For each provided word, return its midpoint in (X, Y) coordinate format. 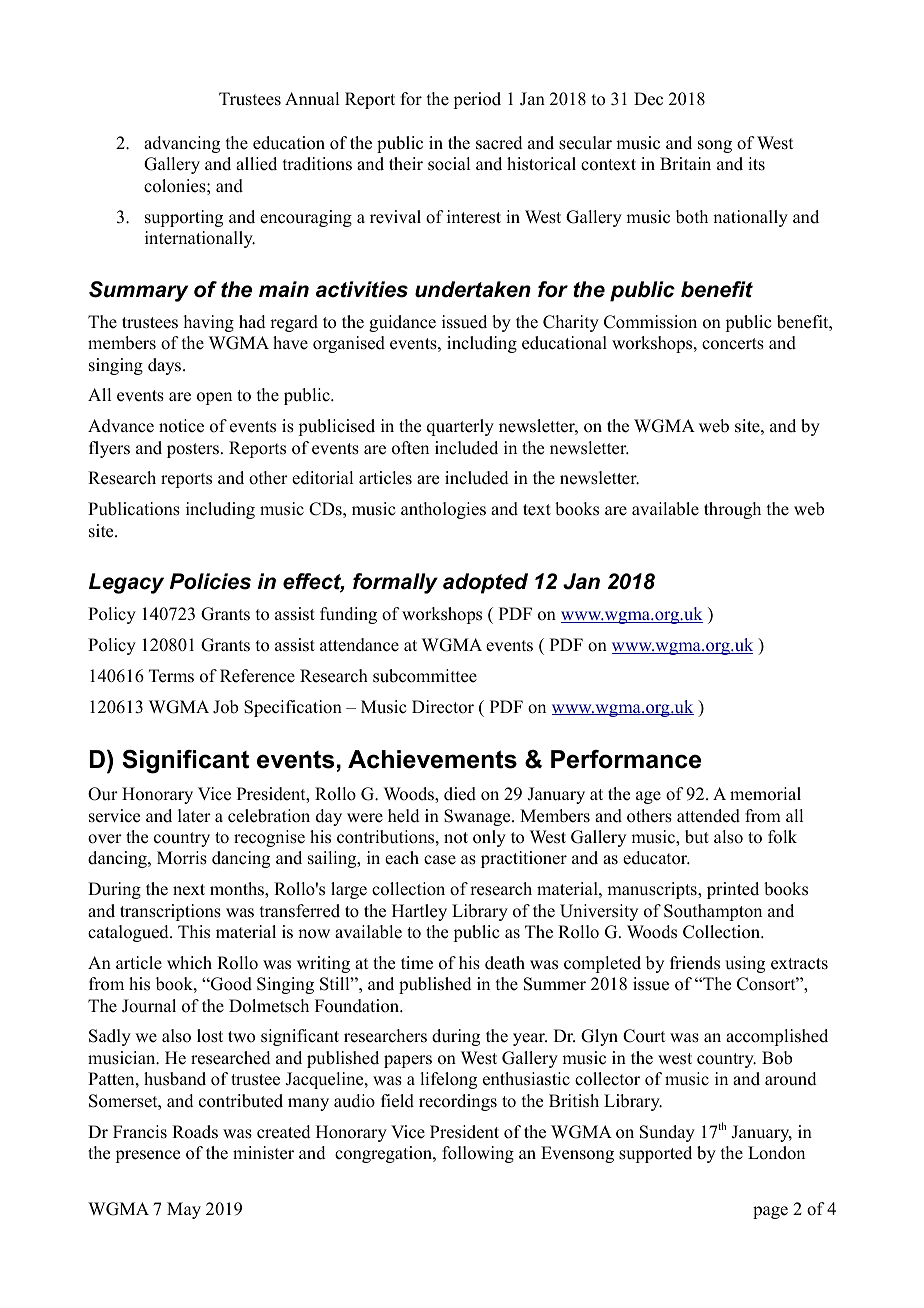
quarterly (460, 427)
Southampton (713, 912)
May (184, 1210)
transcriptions (170, 912)
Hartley (419, 912)
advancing (182, 144)
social (449, 164)
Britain (685, 163)
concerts (733, 344)
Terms (171, 676)
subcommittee (425, 676)
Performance (626, 759)
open (214, 398)
